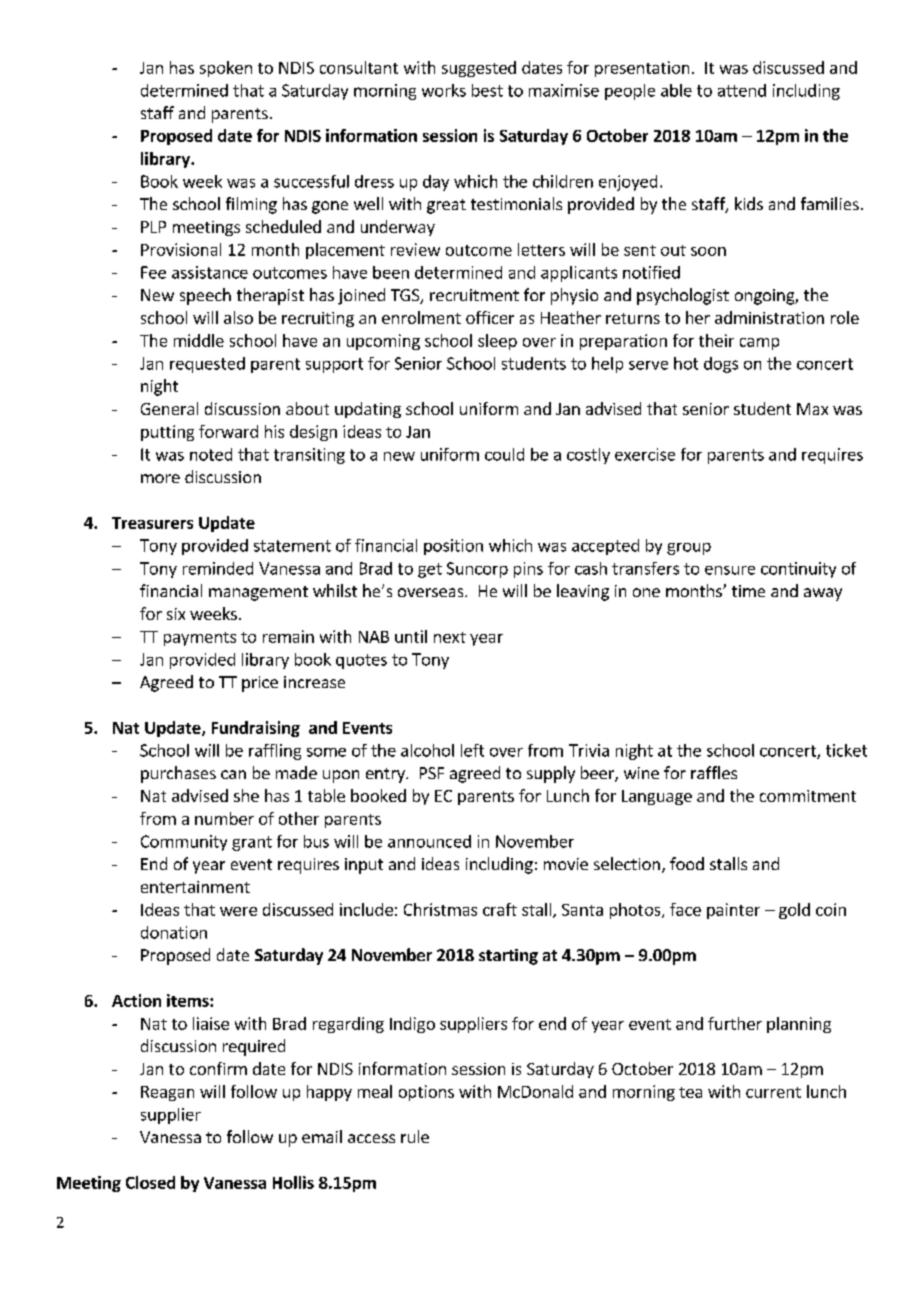 This page has width=924, height=1308. Describe the element at coordinates (150, 1182) in the page. I see `Closed` at that location.
